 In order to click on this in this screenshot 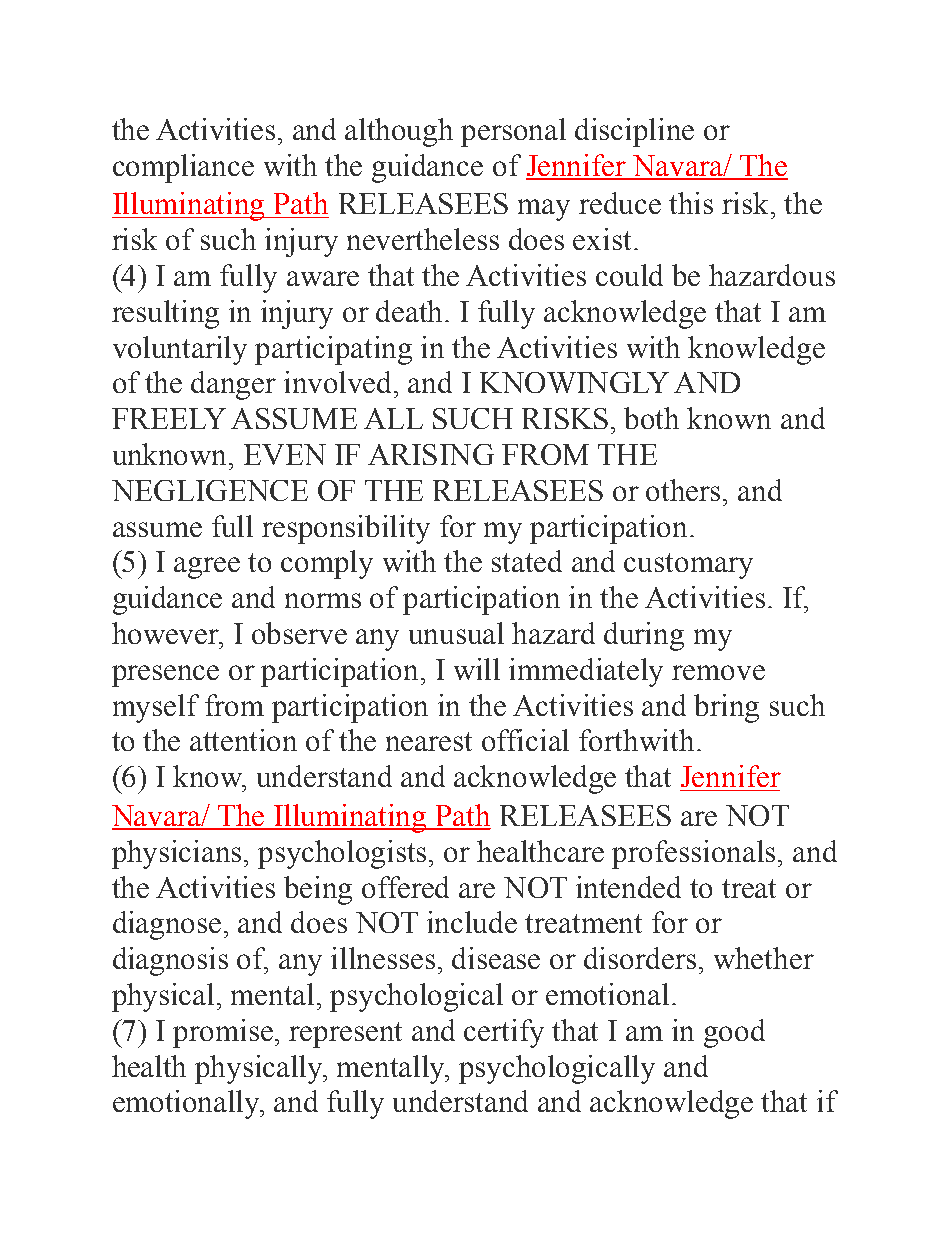, I will do `click(691, 203)`.
